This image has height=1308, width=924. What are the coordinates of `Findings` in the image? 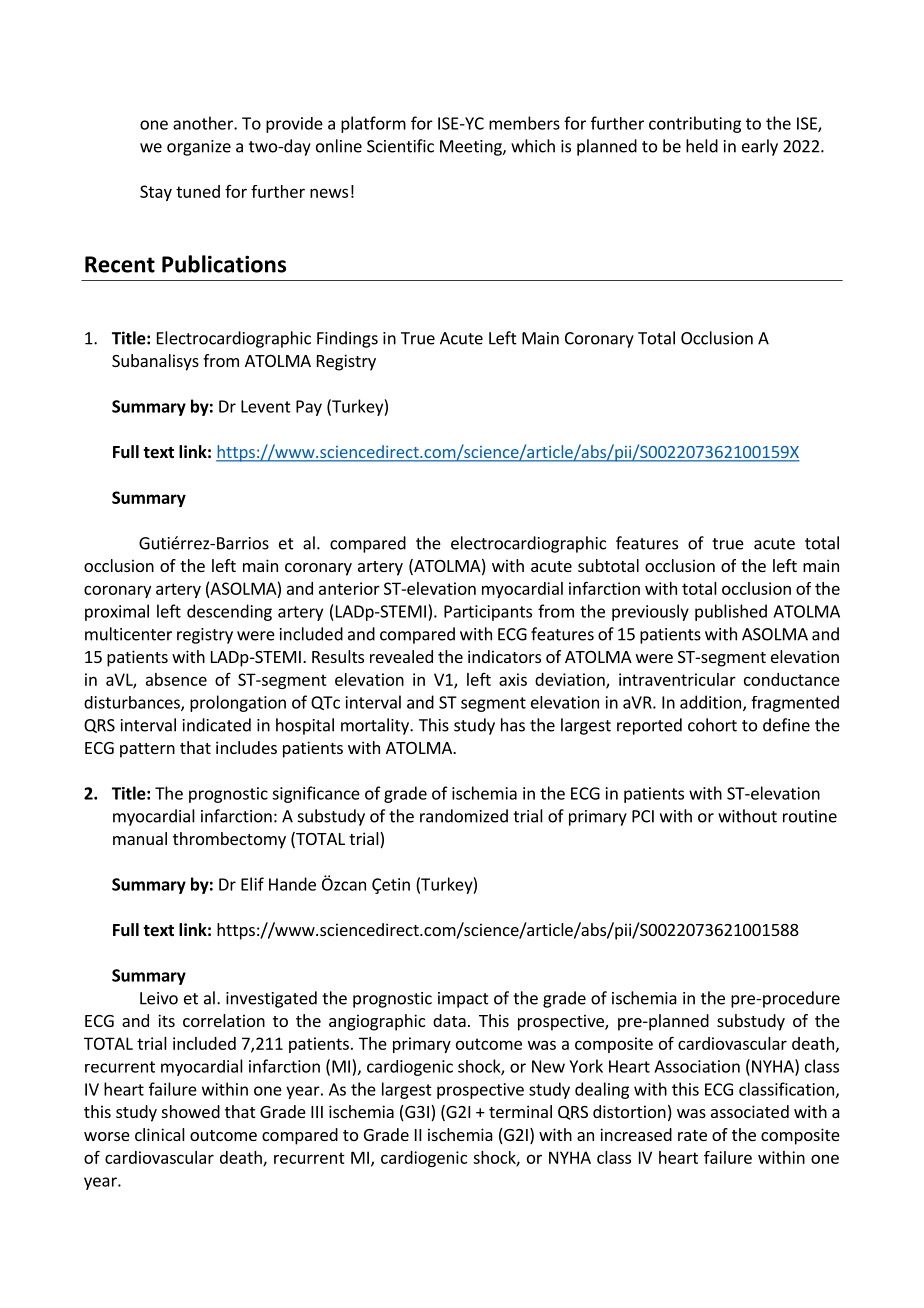 It's located at (347, 339).
